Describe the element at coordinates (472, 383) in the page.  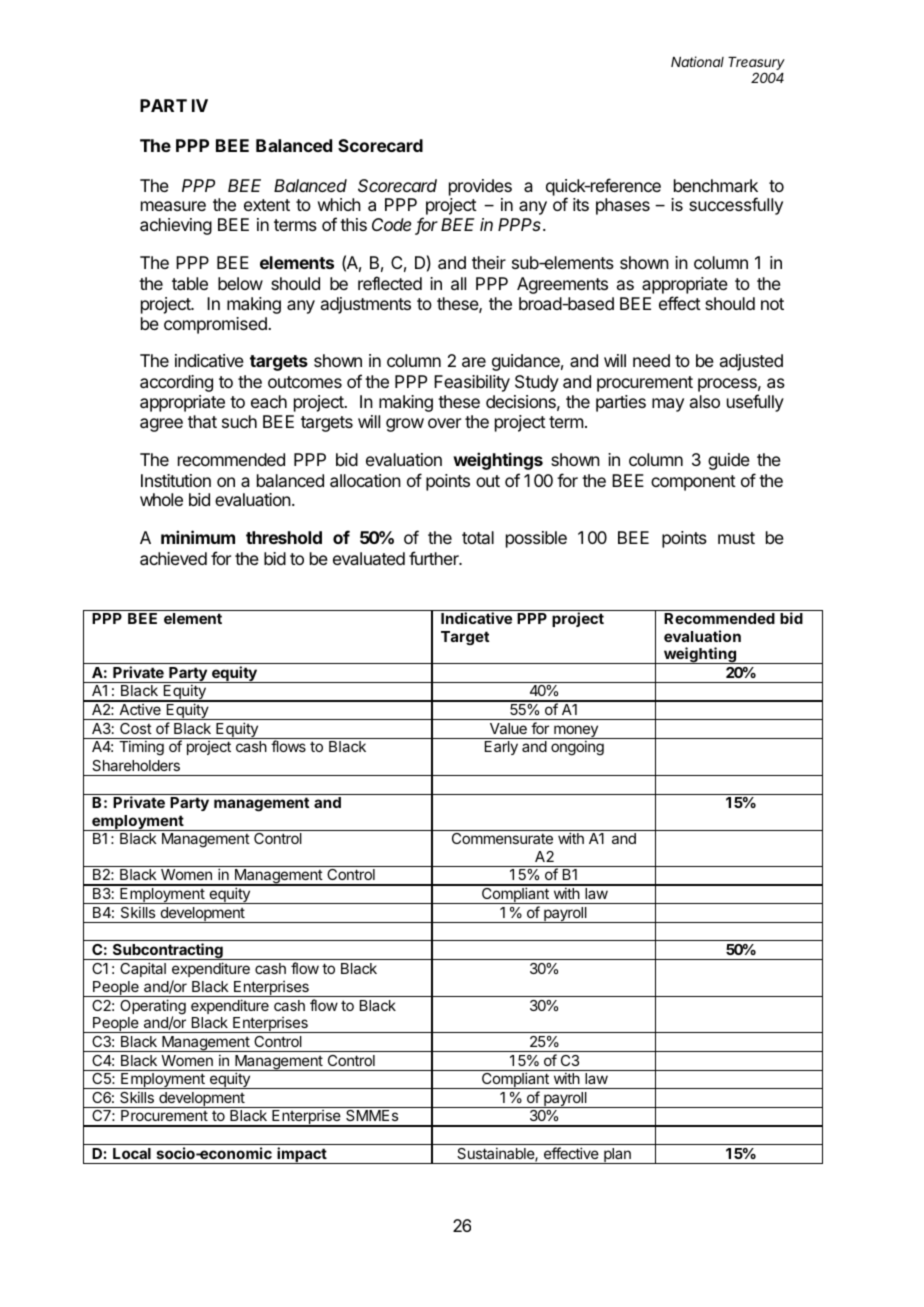
I see `Feasibility` at that location.
